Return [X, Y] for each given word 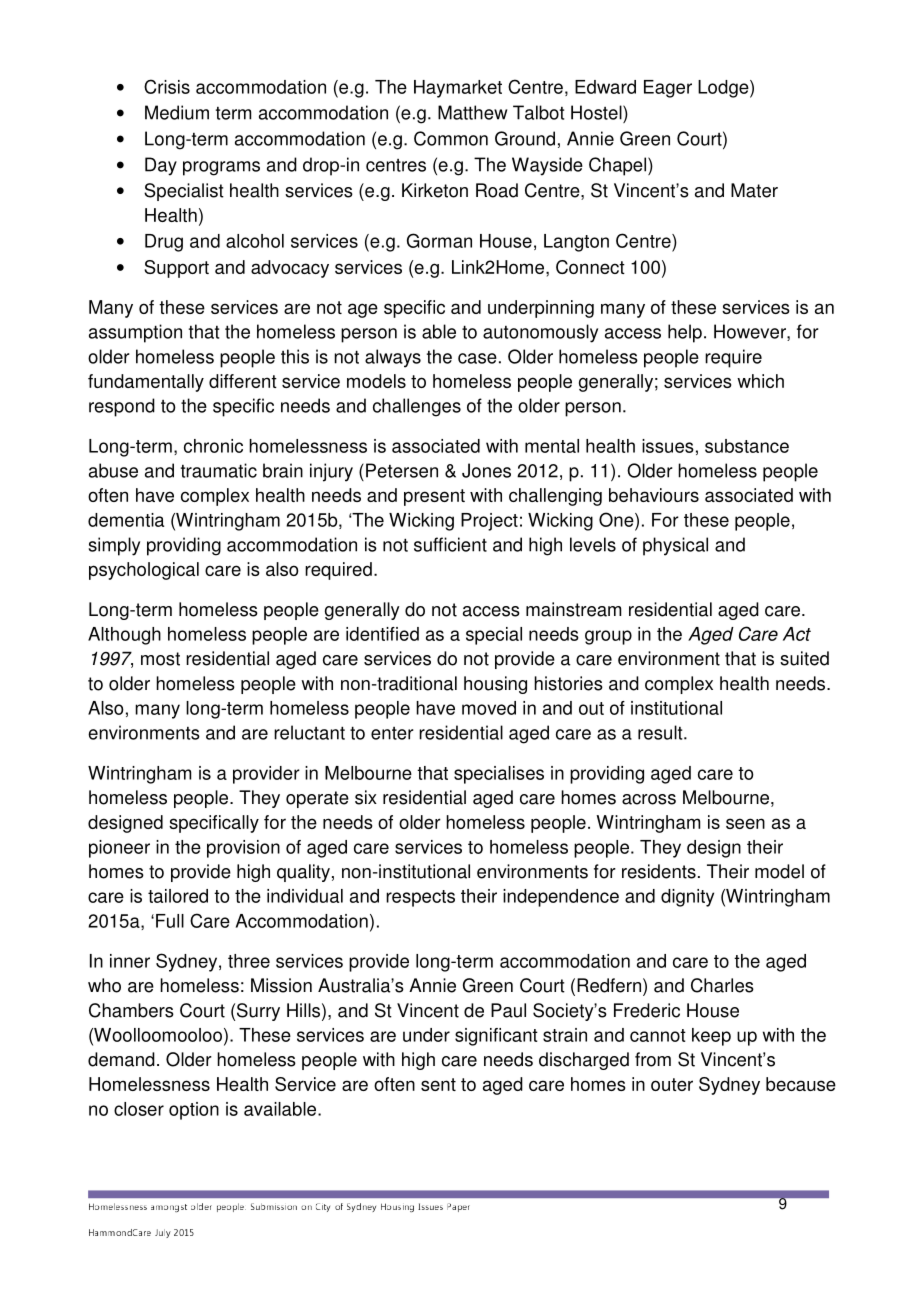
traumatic [219, 470]
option [194, 1111]
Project [489, 522]
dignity [687, 898]
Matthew [472, 112]
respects [420, 898]
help [685, 333]
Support [176, 269]
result [661, 732]
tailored [178, 896]
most [160, 659]
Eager [668, 89]
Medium [177, 112]
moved [489, 708]
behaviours [654, 495]
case [477, 358]
